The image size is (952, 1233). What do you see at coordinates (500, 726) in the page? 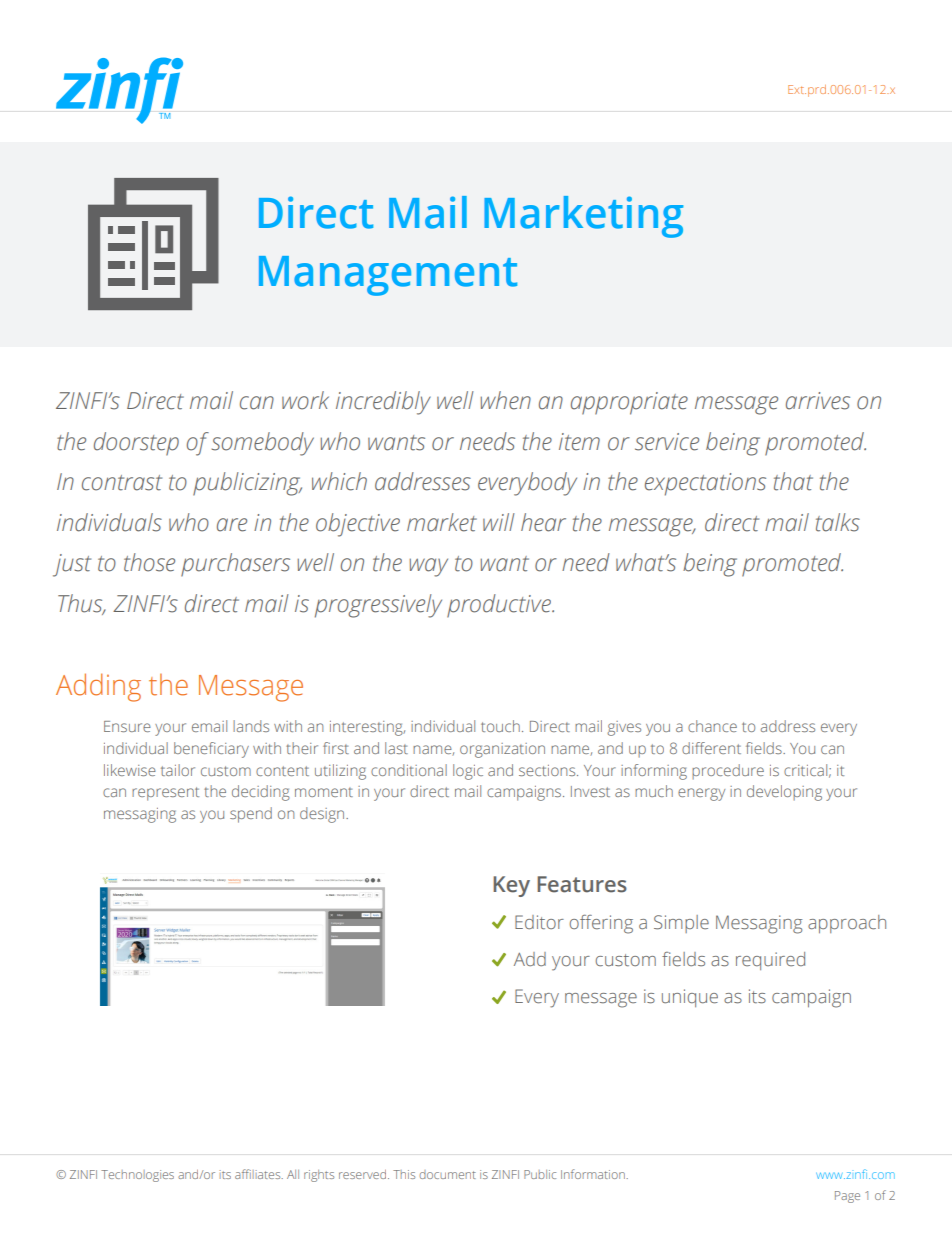
I see `touch` at bounding box center [500, 726].
